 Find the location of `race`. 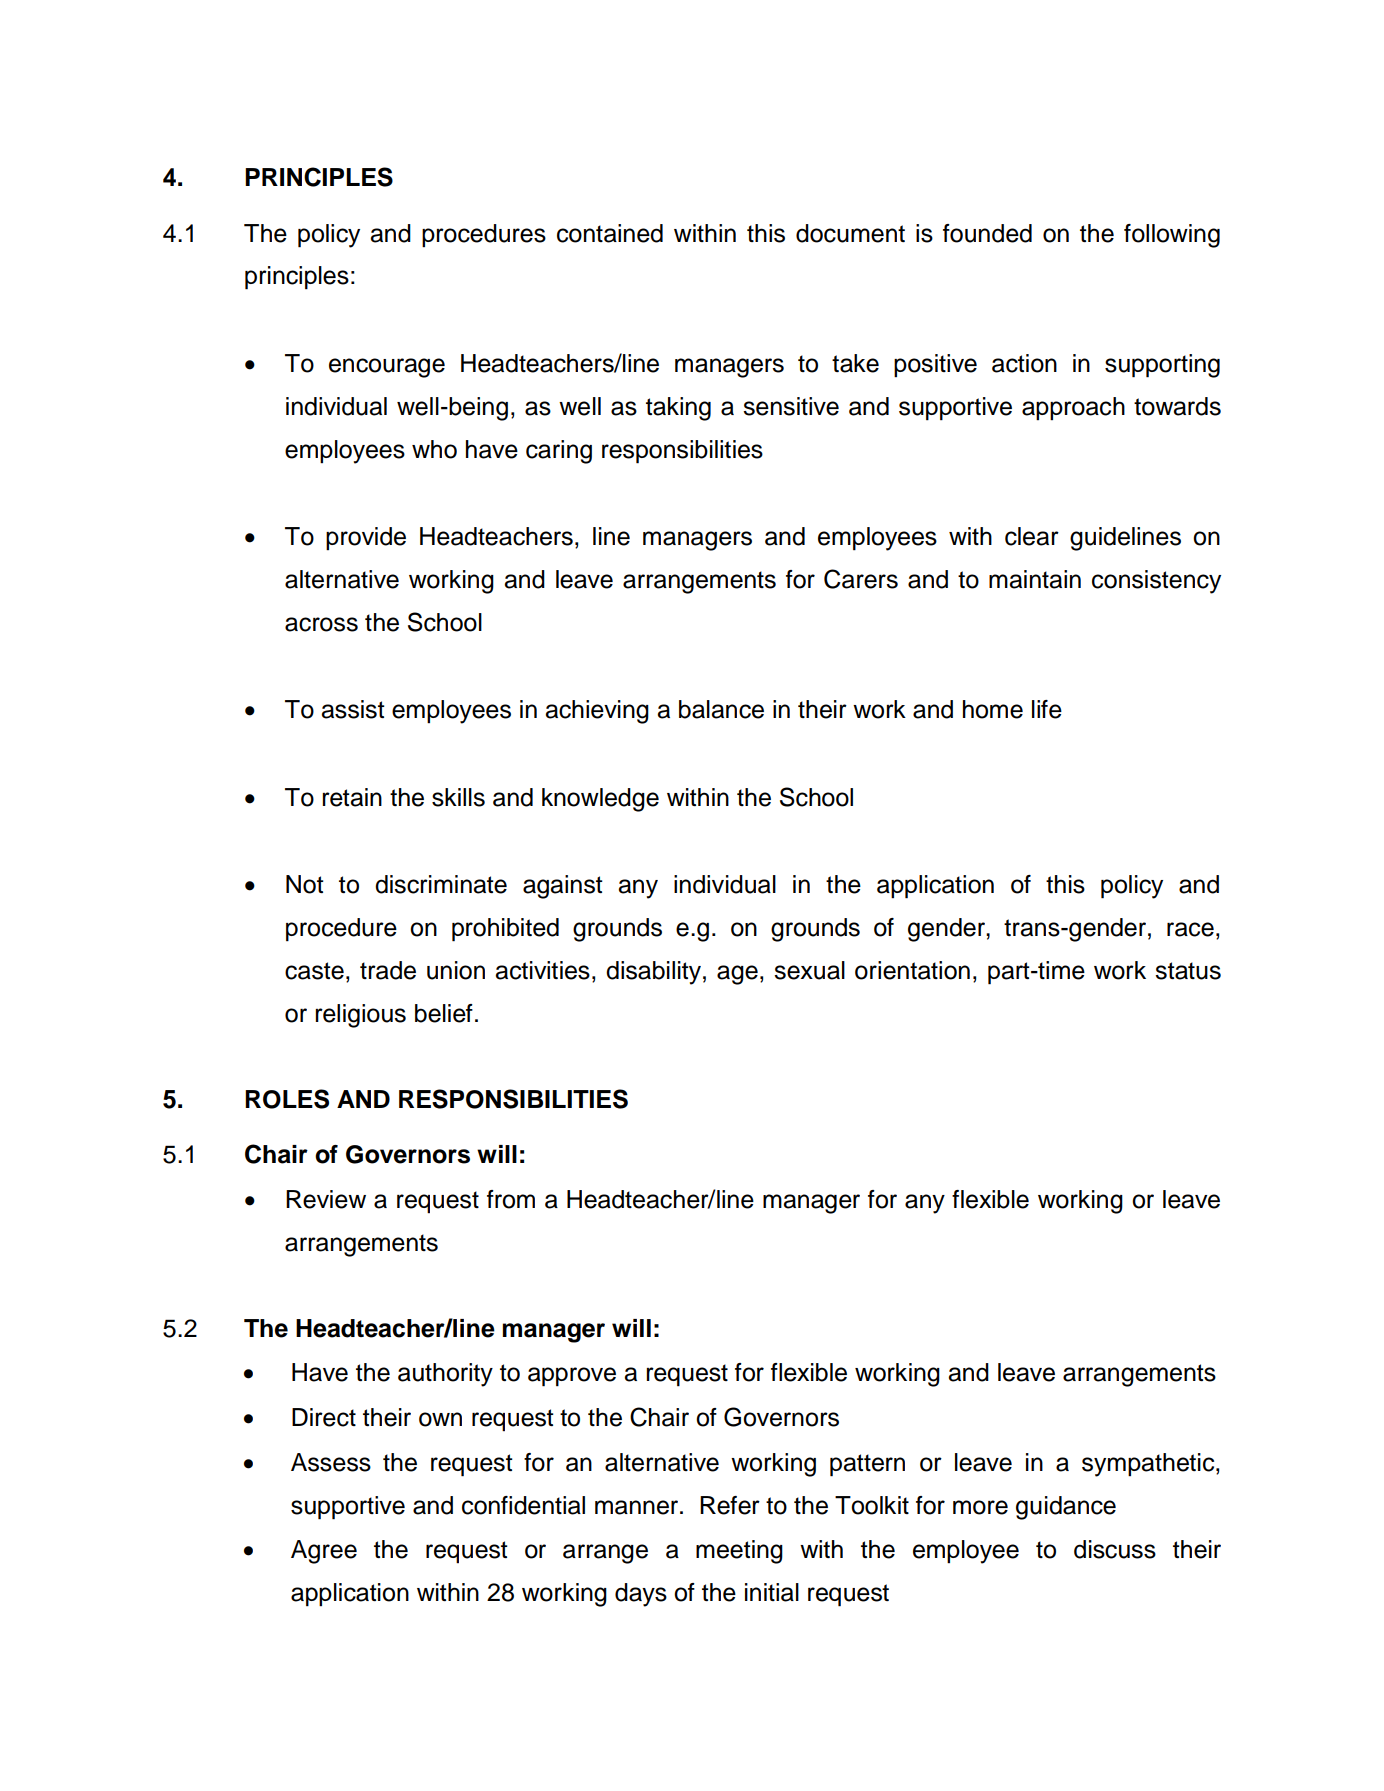

race is located at coordinates (1190, 929).
